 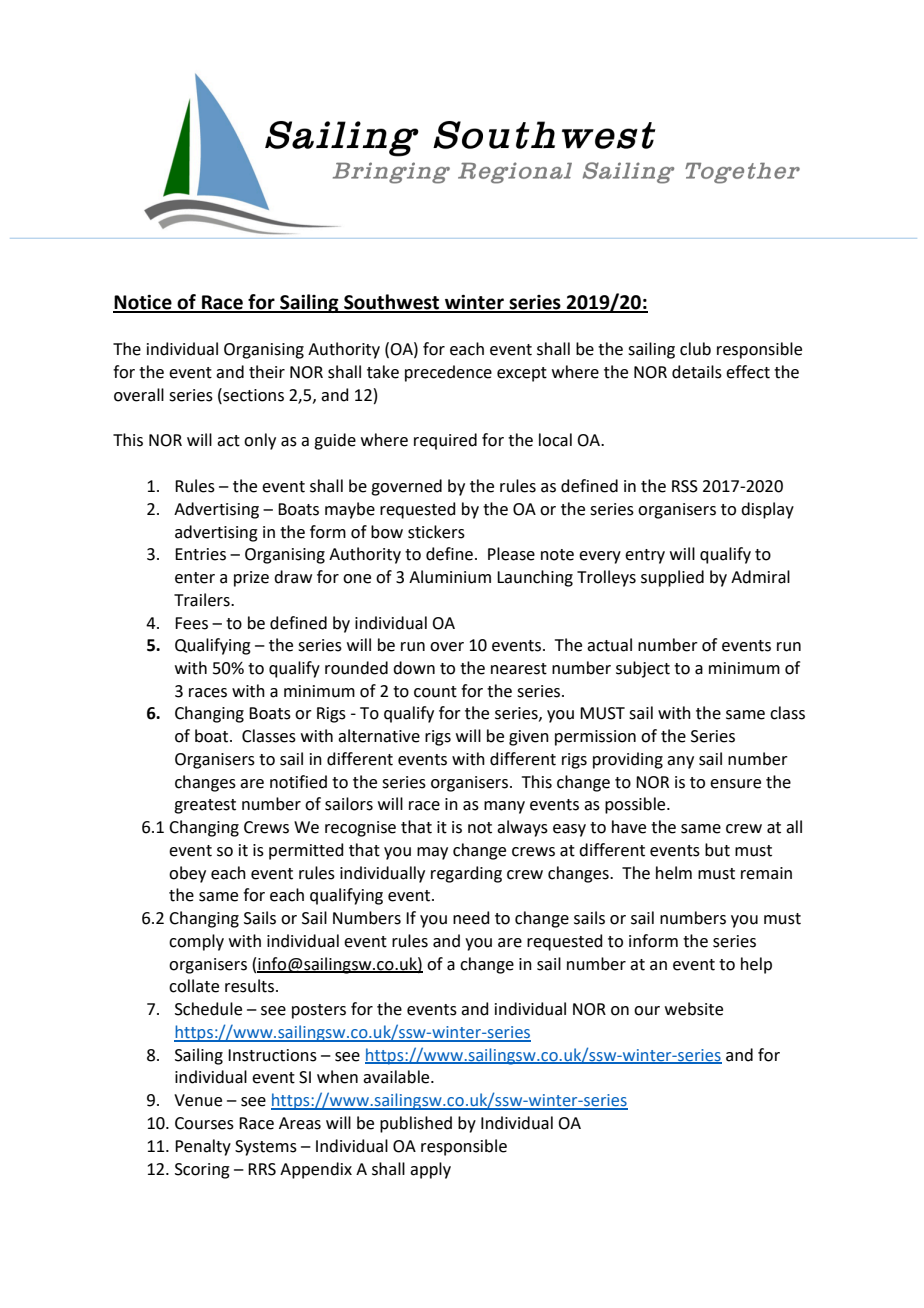 I want to click on website, so click(x=694, y=1009).
